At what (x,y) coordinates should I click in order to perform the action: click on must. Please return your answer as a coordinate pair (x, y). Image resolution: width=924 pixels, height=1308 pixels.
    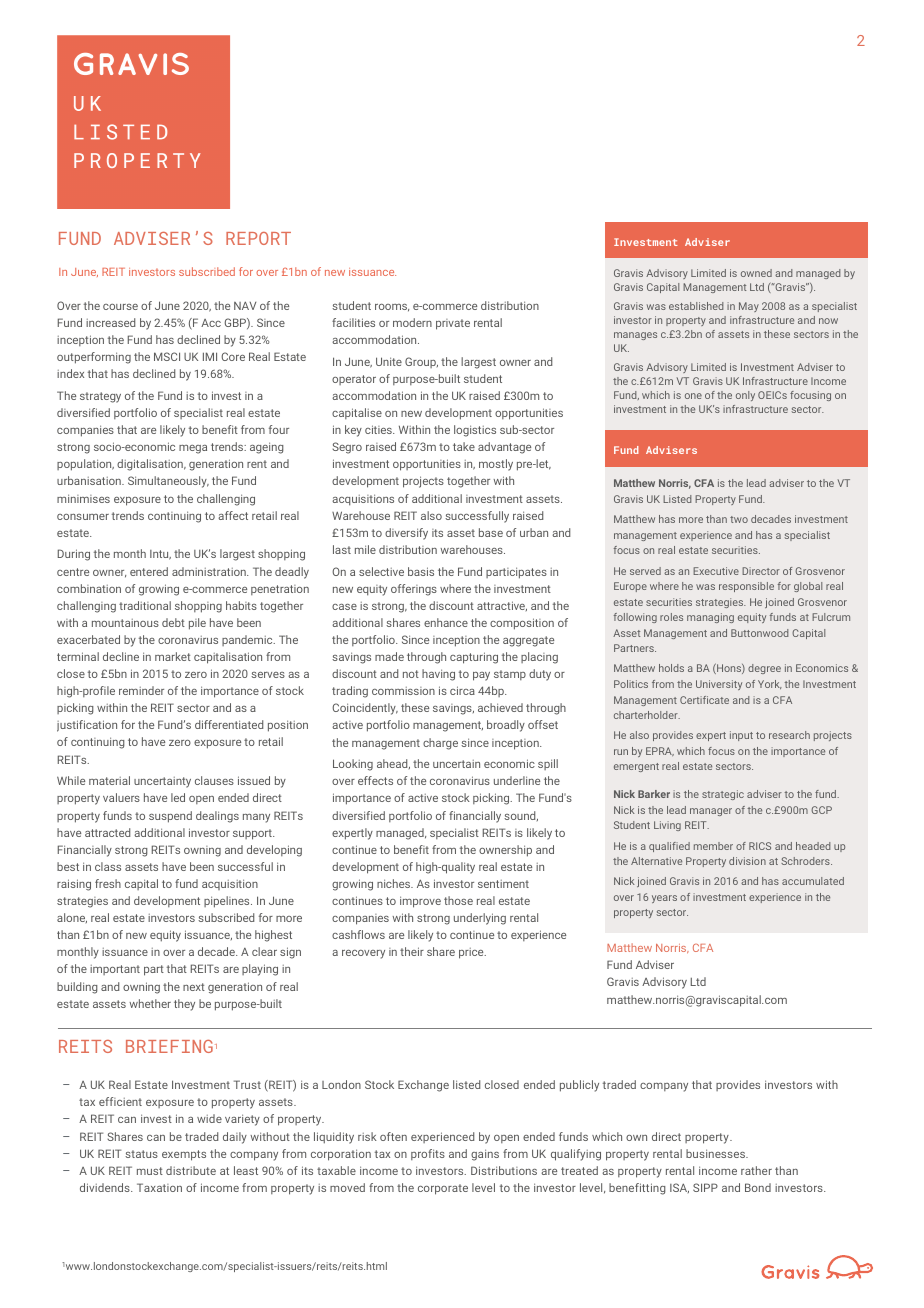
    Looking at the image, I should click on (150, 1171).
